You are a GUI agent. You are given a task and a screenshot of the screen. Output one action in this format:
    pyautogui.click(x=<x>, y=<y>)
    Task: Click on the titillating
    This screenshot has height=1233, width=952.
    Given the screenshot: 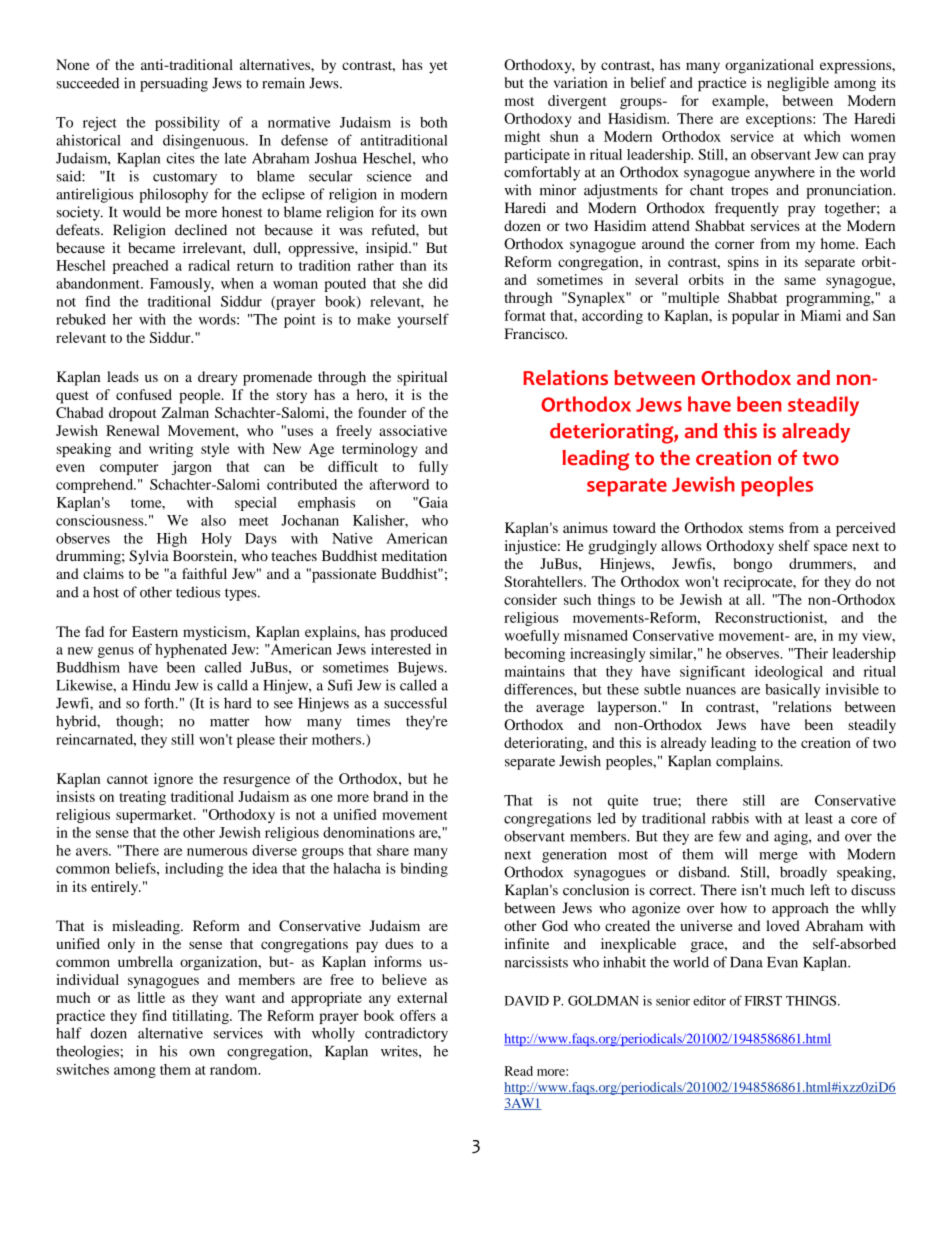 What is the action you would take?
    pyautogui.click(x=201, y=1017)
